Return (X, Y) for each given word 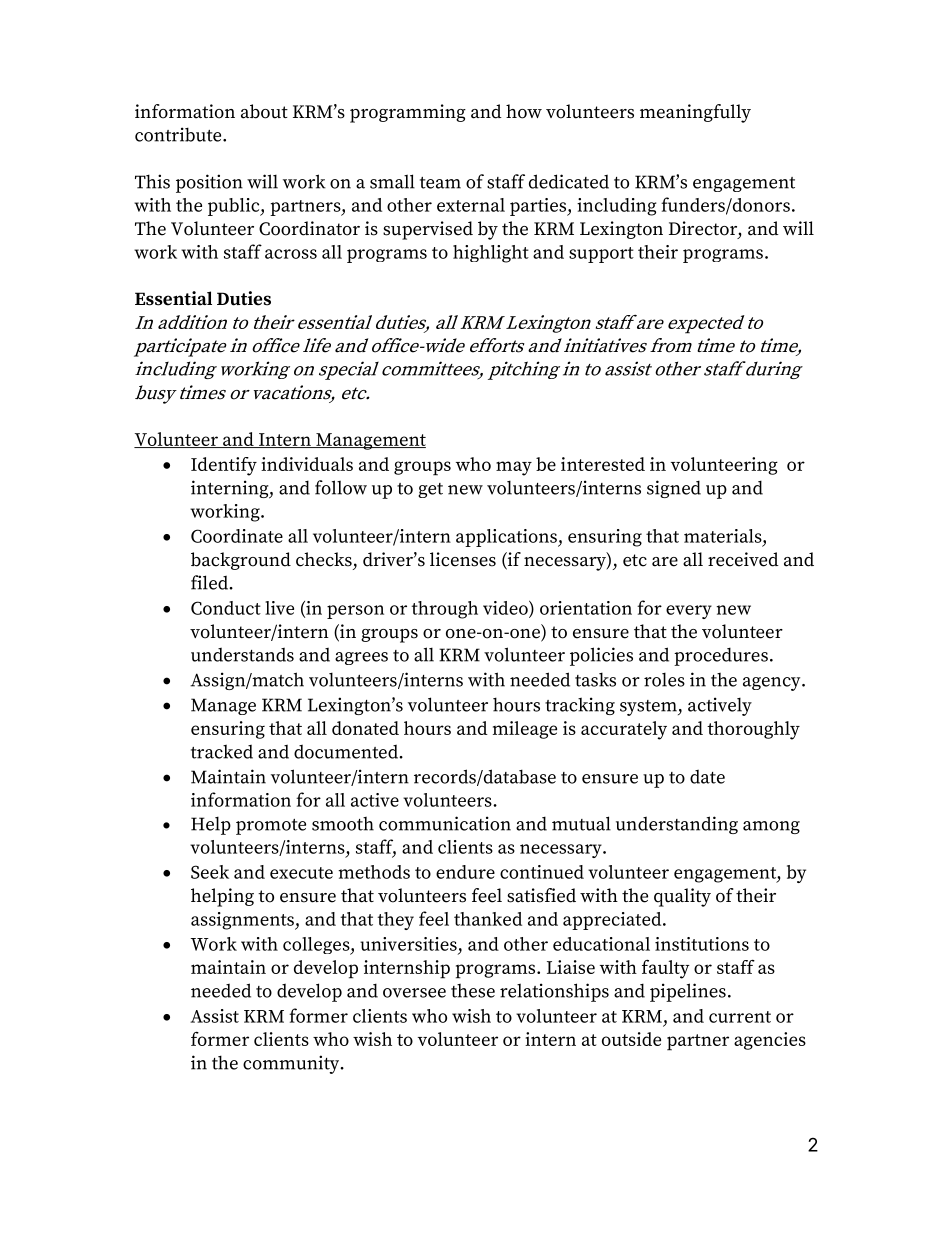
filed (210, 582)
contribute (179, 134)
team (440, 183)
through (444, 610)
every (689, 612)
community (292, 1064)
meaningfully (695, 113)
